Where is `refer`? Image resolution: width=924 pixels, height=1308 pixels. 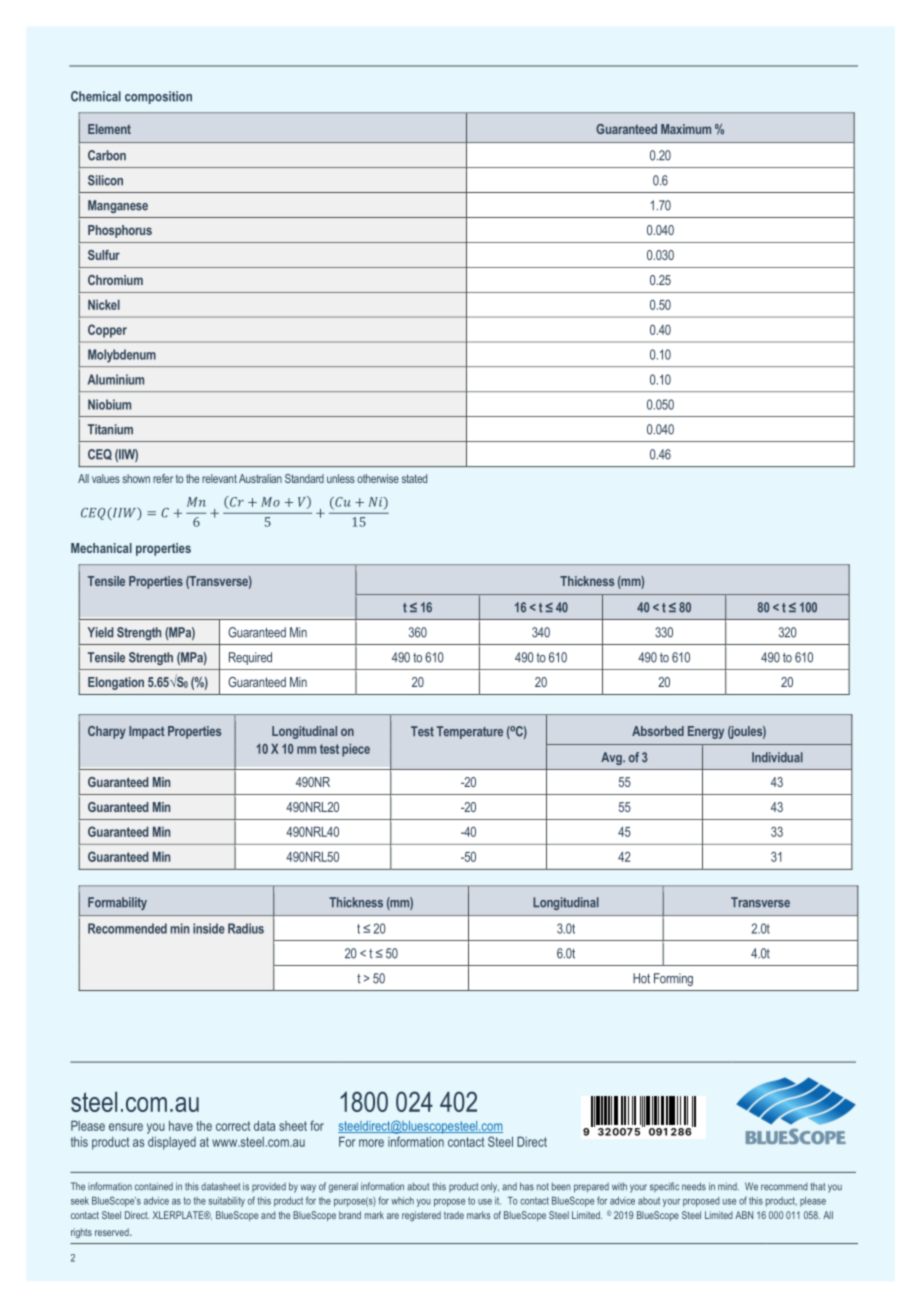 refer is located at coordinates (163, 478).
